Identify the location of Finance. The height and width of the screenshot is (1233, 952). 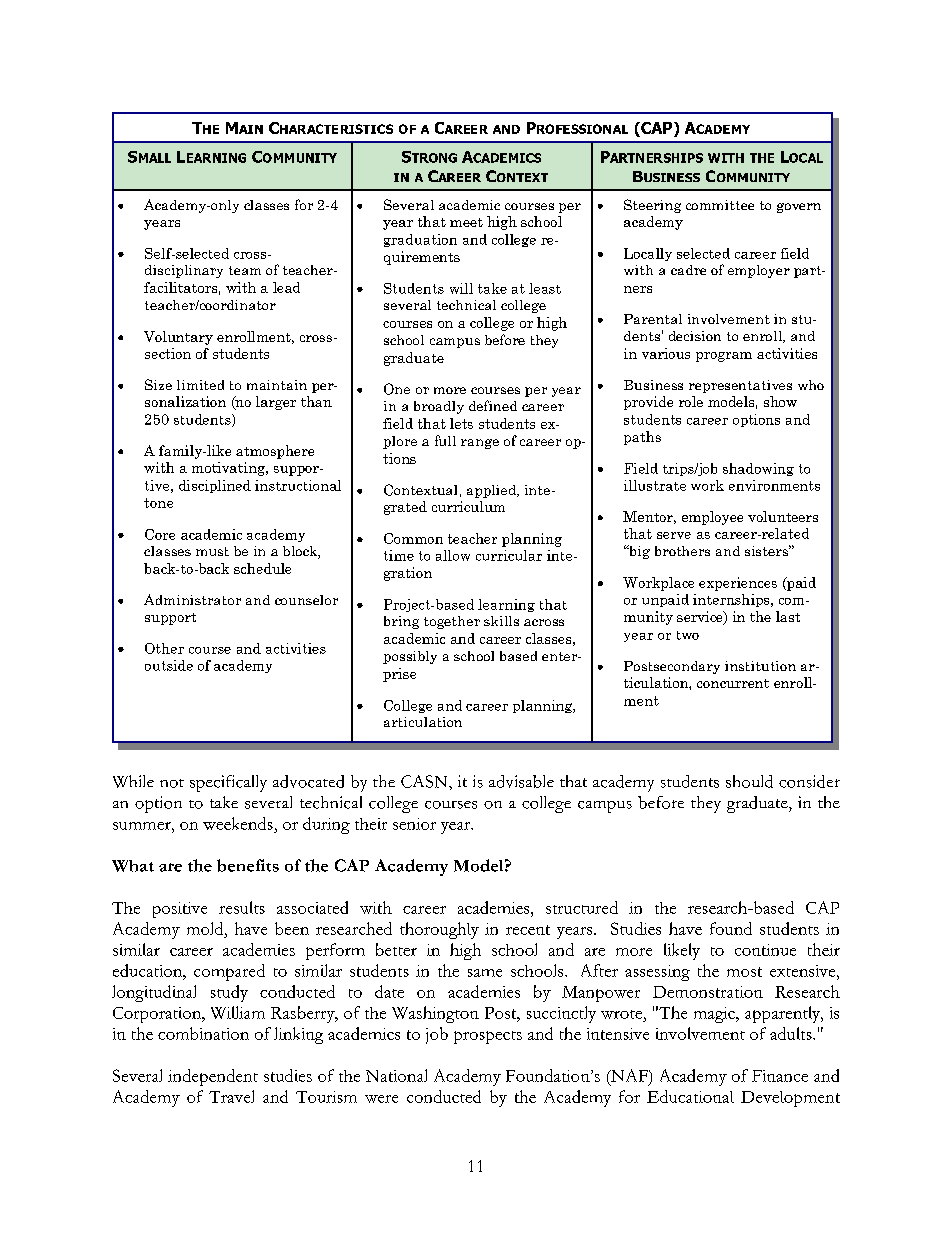
(780, 1076).
